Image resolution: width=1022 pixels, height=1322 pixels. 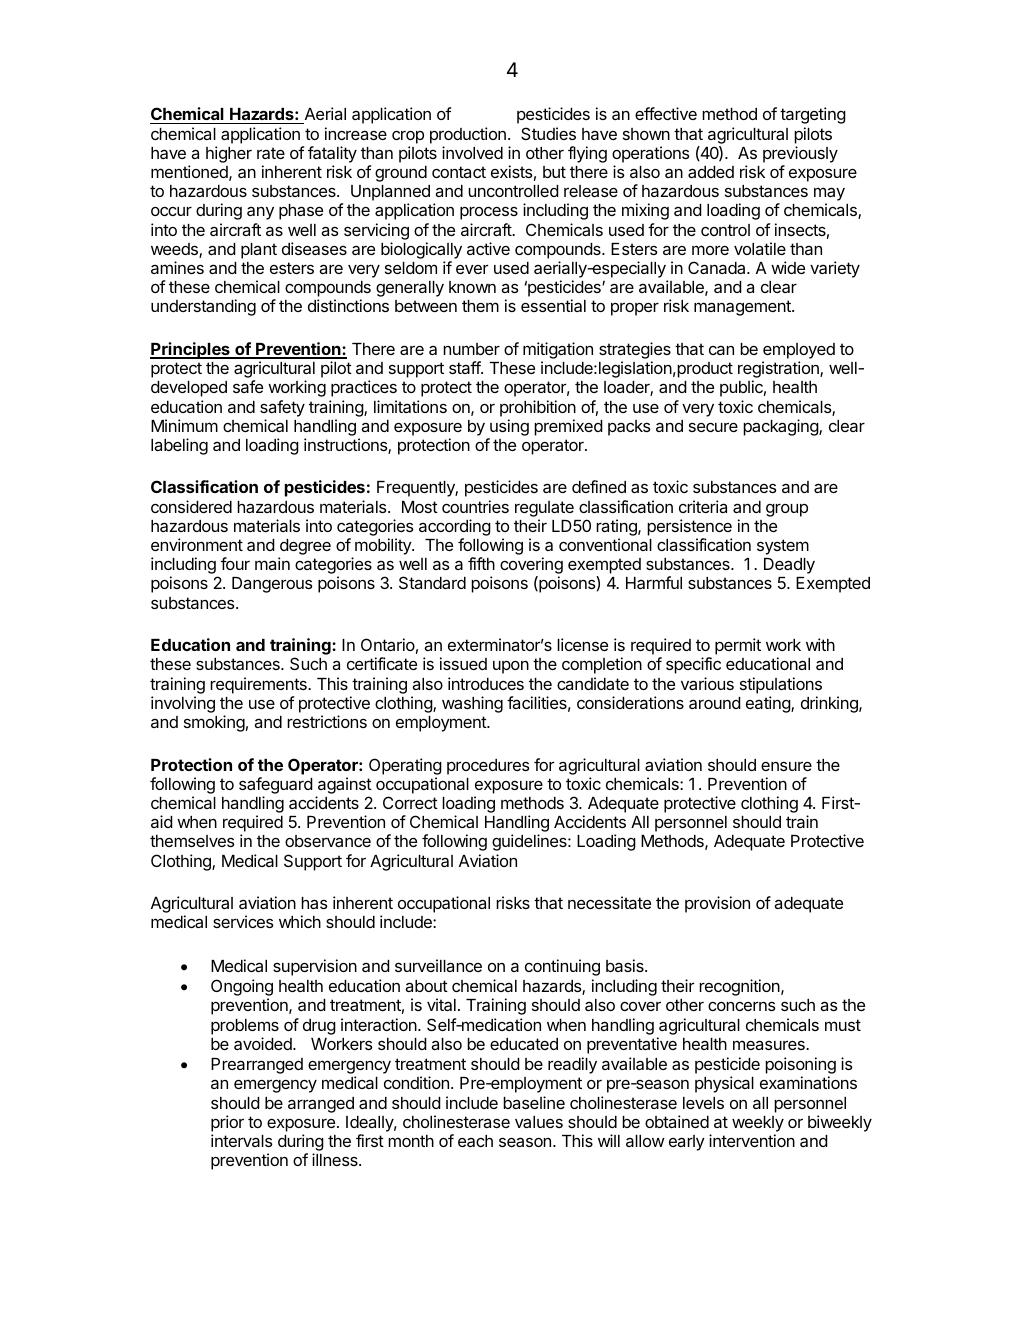 What do you see at coordinates (752, 1140) in the page?
I see `intervention` at bounding box center [752, 1140].
